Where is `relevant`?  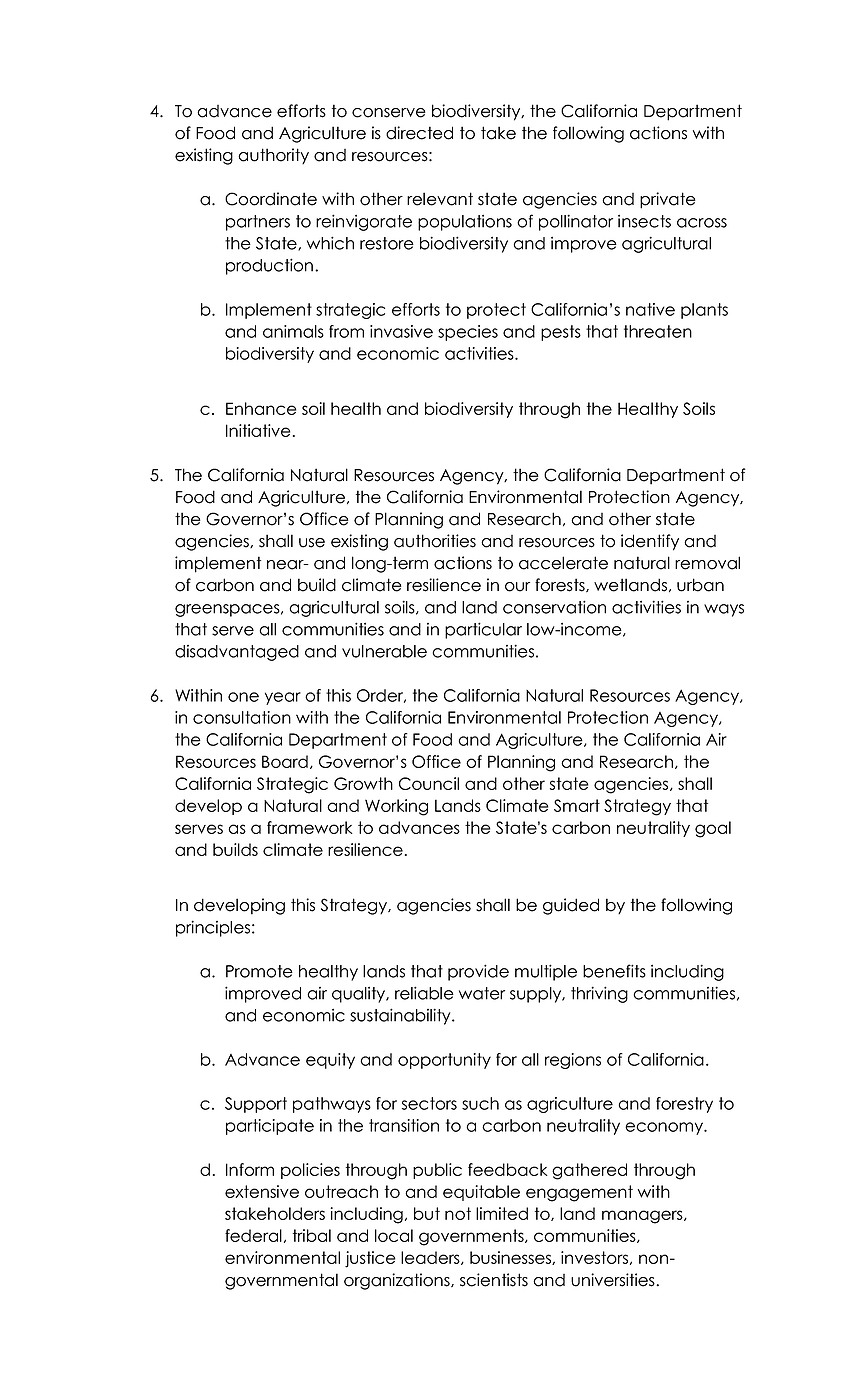
relevant is located at coordinates (440, 199).
